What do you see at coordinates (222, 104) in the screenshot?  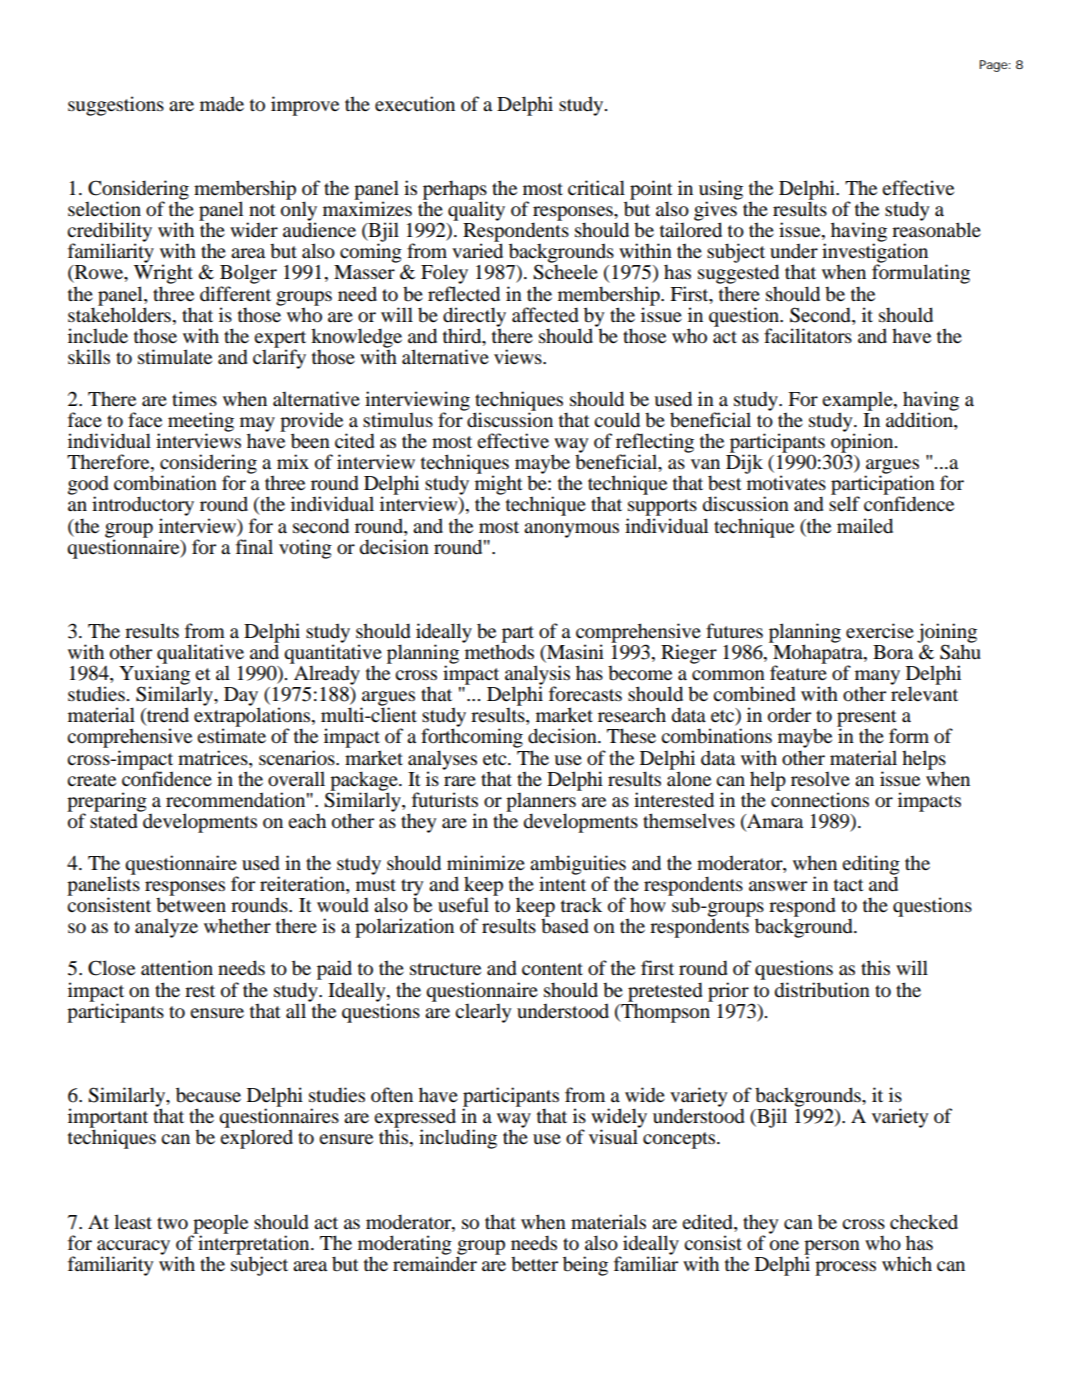 I see `made` at bounding box center [222, 104].
